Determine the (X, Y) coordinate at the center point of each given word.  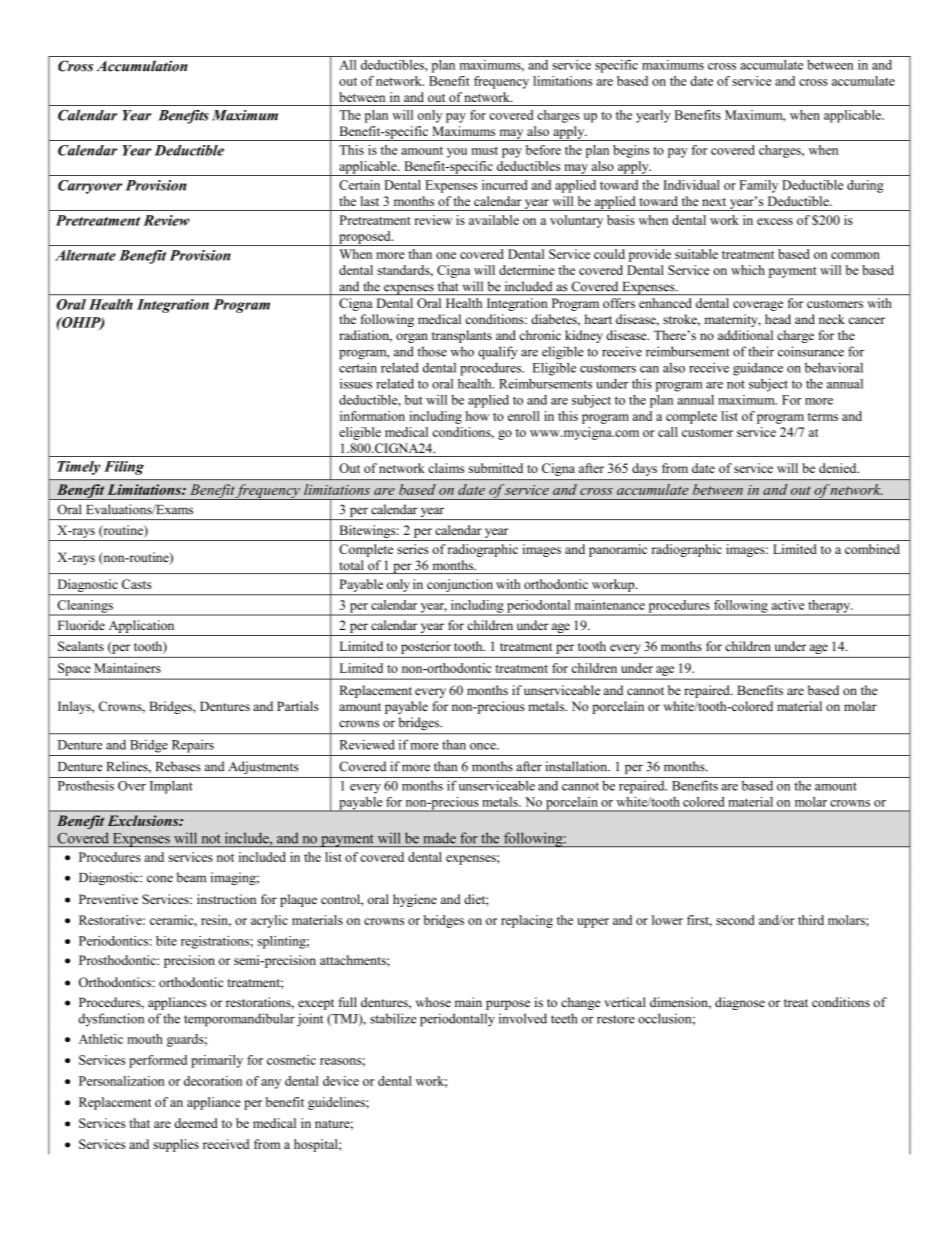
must (485, 150)
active (788, 605)
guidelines (337, 1103)
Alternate (85, 255)
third (811, 920)
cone (160, 879)
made (440, 838)
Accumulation (142, 66)
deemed (196, 1123)
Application (141, 626)
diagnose (740, 1003)
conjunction (460, 585)
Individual (691, 185)
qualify (498, 353)
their (761, 351)
